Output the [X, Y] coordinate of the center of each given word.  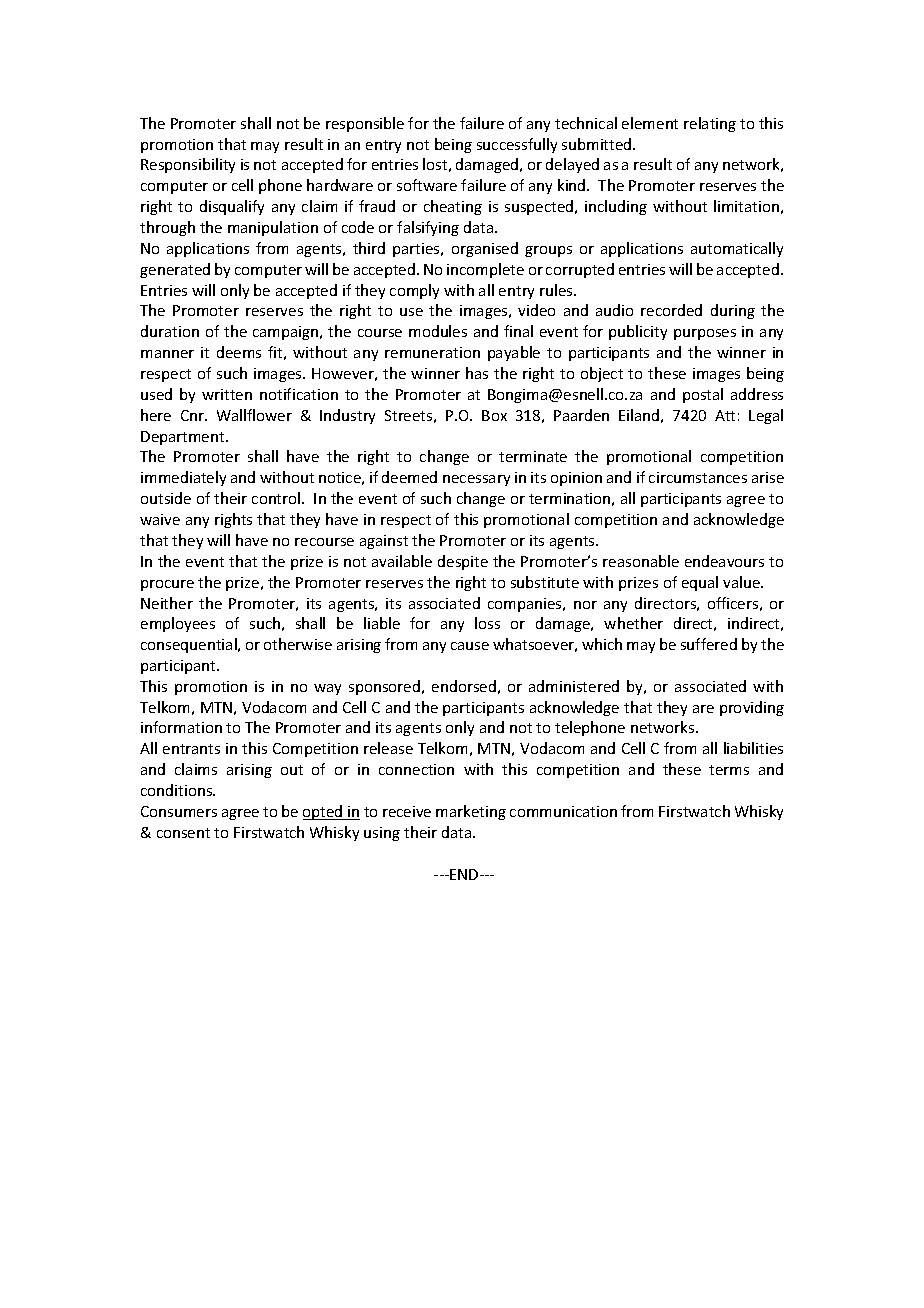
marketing [471, 812]
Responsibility [188, 165]
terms [729, 770]
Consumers [179, 811]
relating [710, 124]
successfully [517, 145]
